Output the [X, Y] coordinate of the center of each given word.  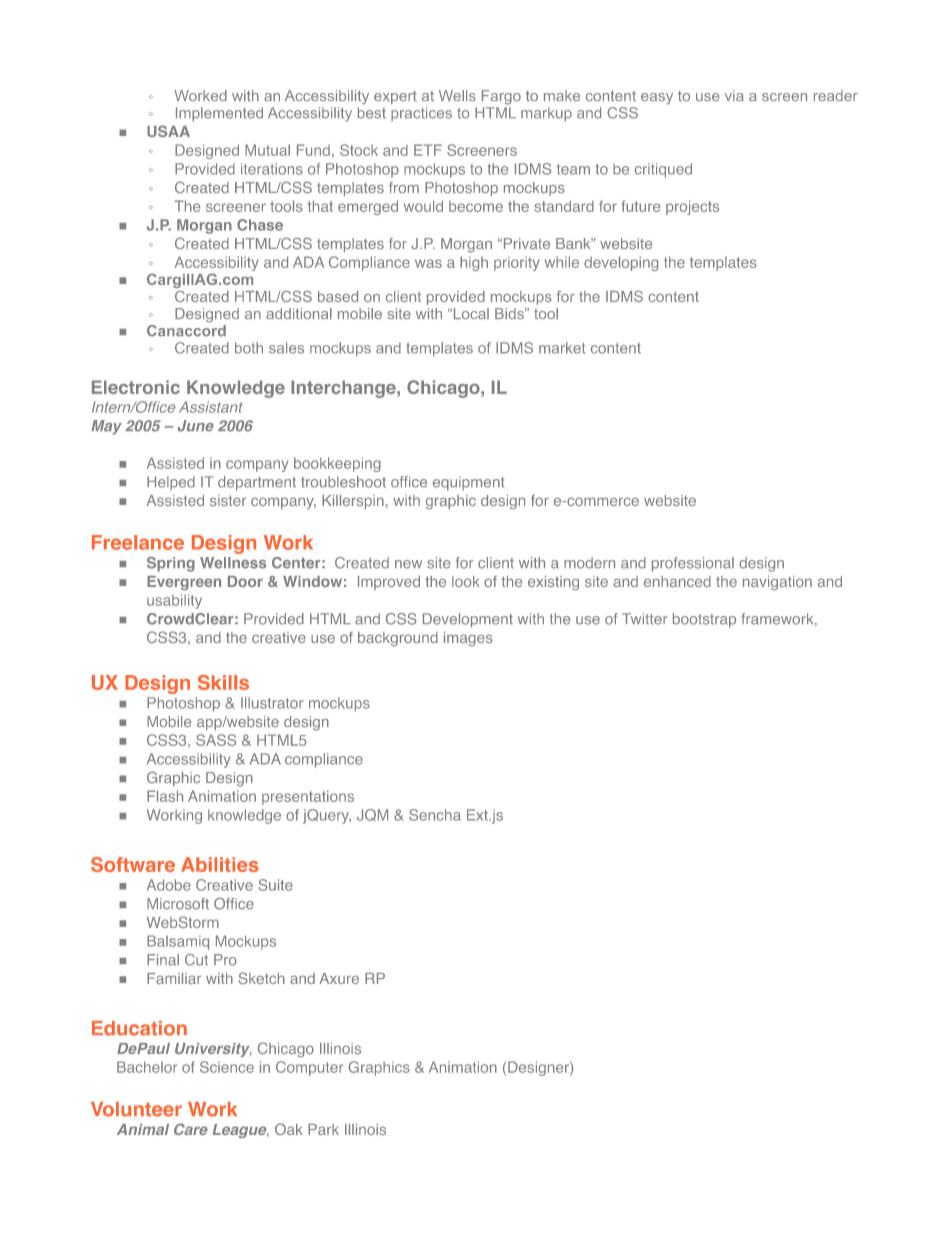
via [734, 95]
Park [323, 1129]
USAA [168, 131]
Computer [309, 1068]
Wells [457, 95]
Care [191, 1129]
